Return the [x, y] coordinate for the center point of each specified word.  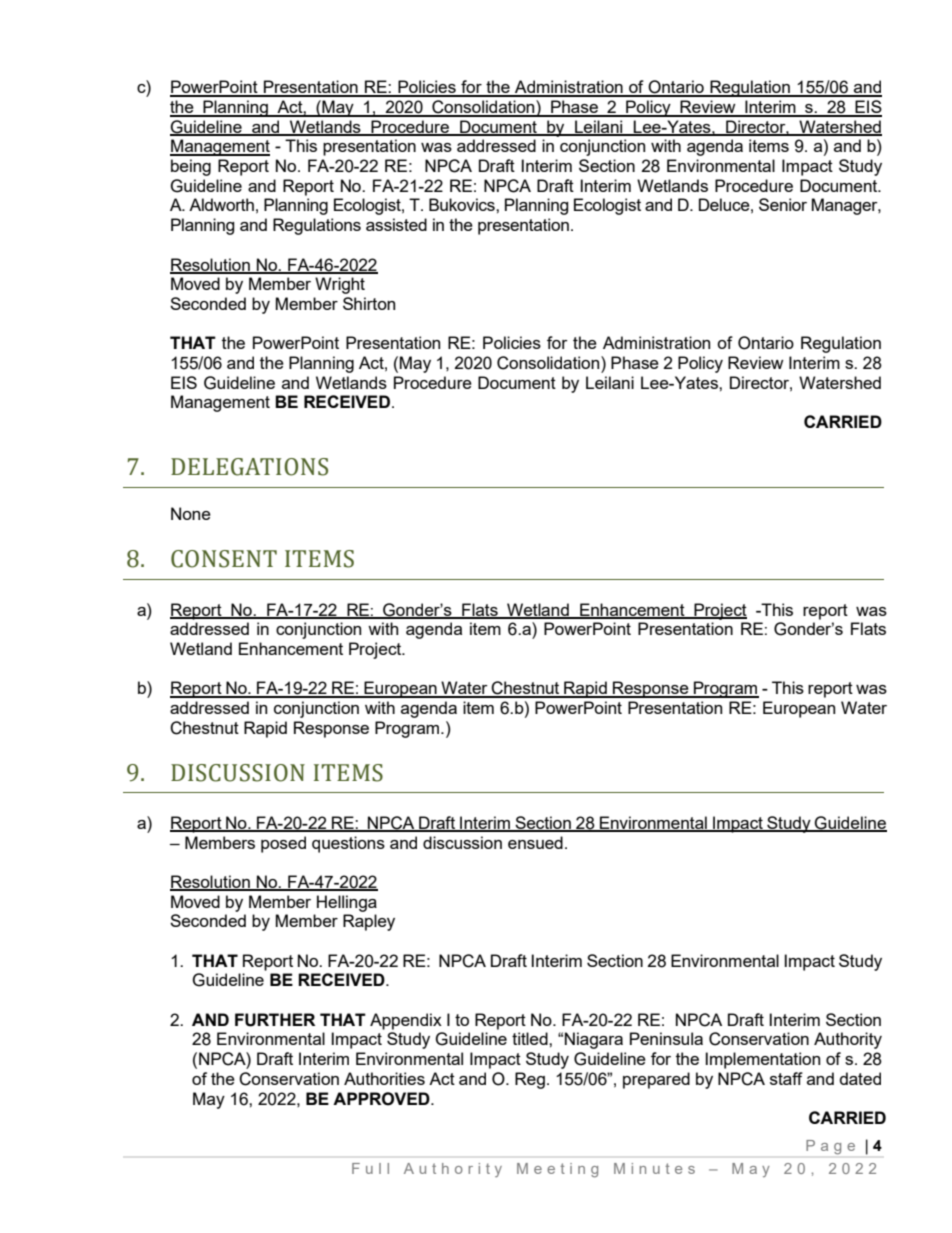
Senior [783, 204]
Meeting [557, 1170]
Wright [340, 285]
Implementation [763, 1060]
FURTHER [275, 1020]
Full [370, 1168]
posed [283, 844]
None [191, 513]
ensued [535, 842]
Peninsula [666, 1038]
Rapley [369, 922]
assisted [396, 224]
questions [348, 844]
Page [830, 1147]
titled [531, 1038]
